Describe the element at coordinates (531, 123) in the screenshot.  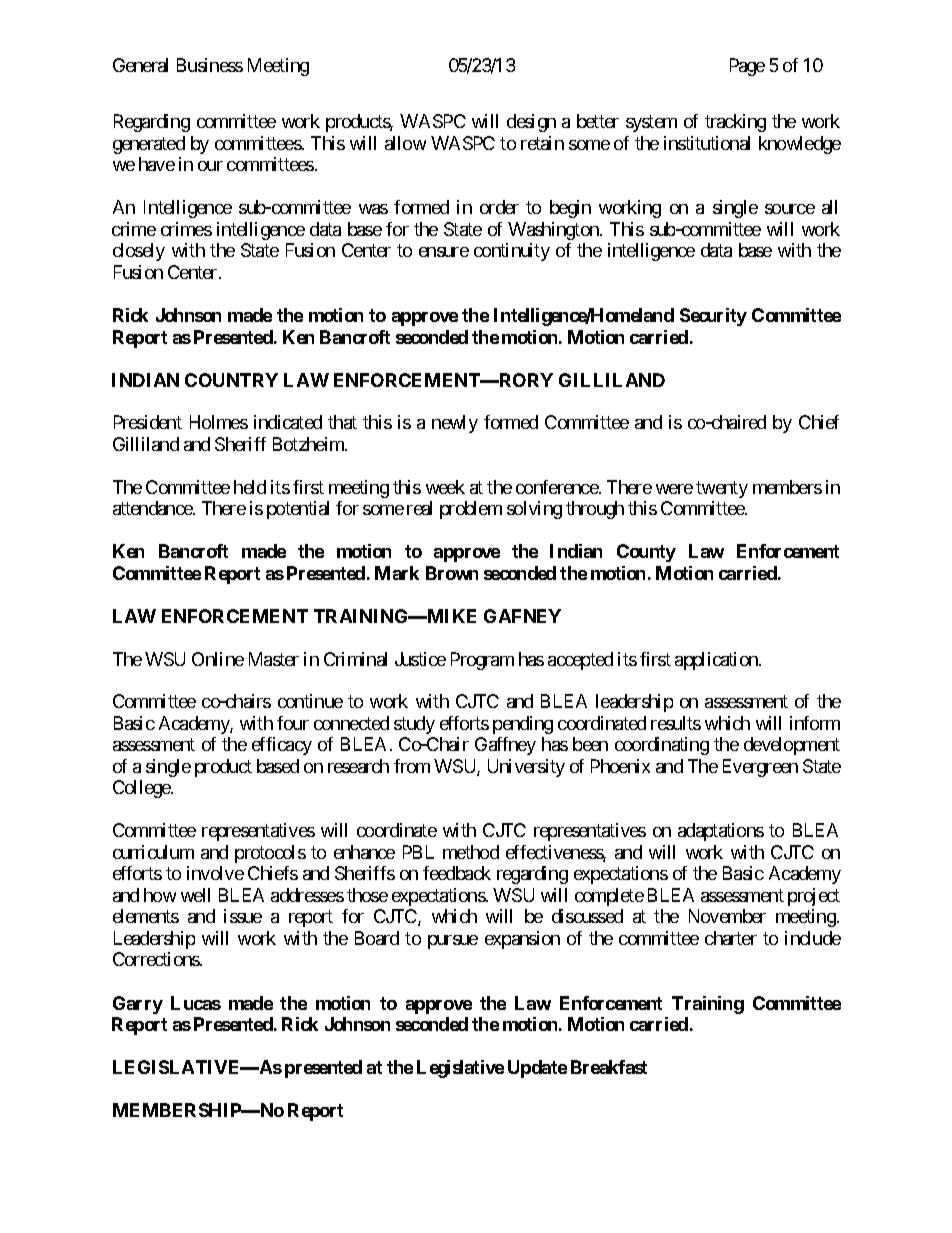
I see `design` at that location.
